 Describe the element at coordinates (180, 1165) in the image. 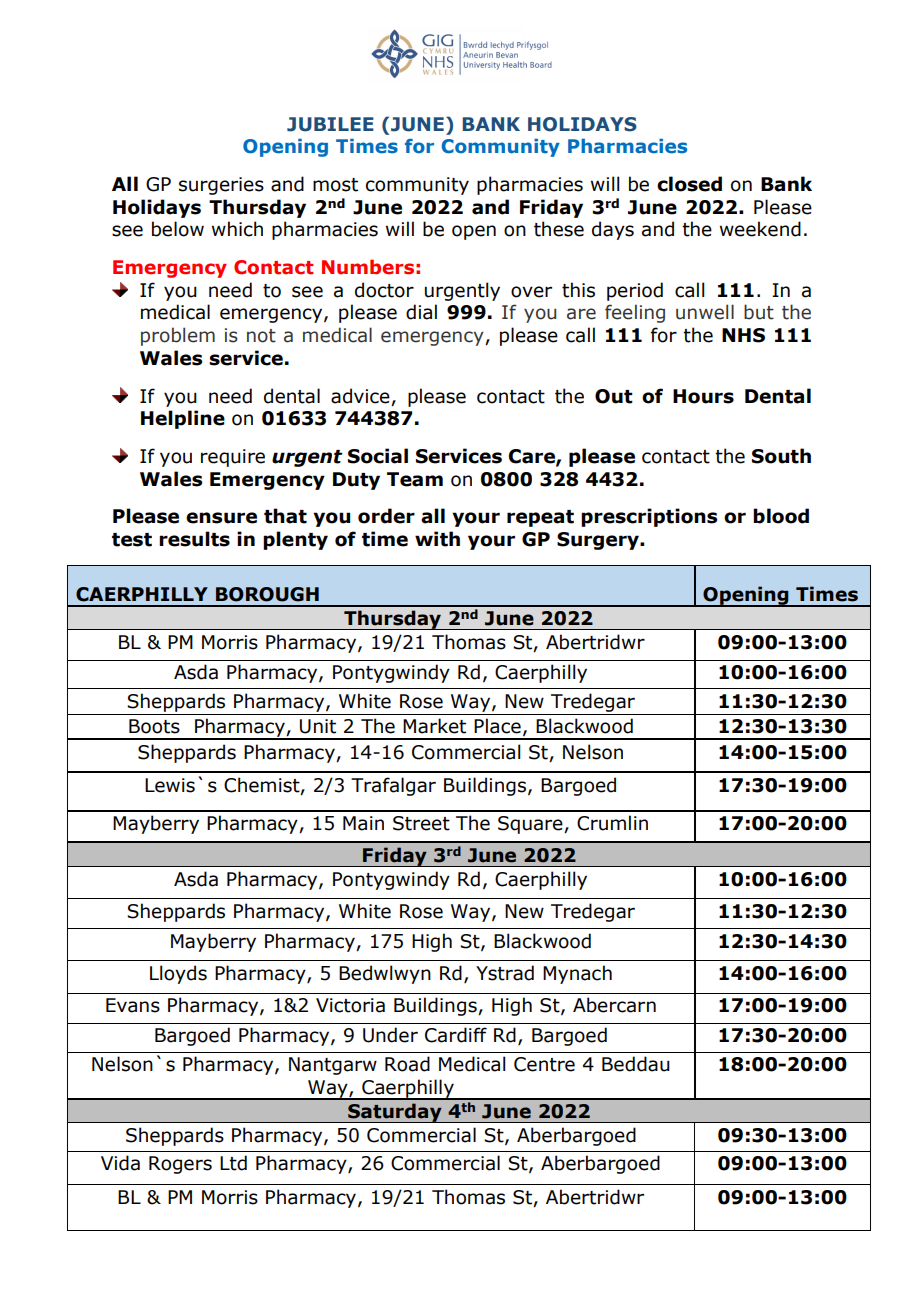

I see `Rogers` at that location.
